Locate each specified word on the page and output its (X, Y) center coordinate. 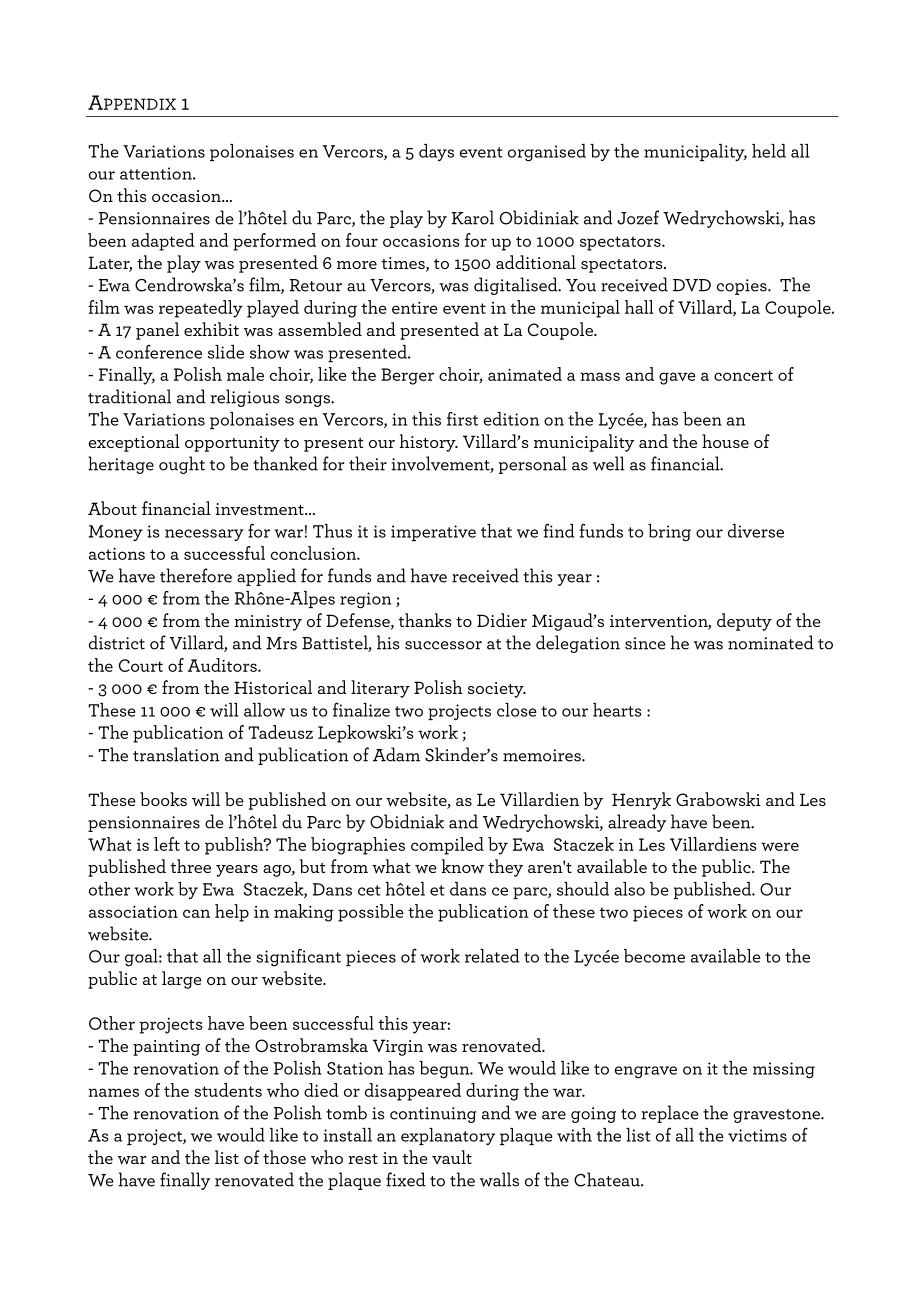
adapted (163, 242)
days (436, 152)
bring (669, 532)
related (492, 956)
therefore (196, 575)
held (769, 151)
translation (176, 754)
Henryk (641, 801)
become (654, 956)
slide (226, 352)
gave (677, 378)
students (228, 1090)
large (182, 980)
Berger (407, 376)
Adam (396, 754)
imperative (433, 533)
